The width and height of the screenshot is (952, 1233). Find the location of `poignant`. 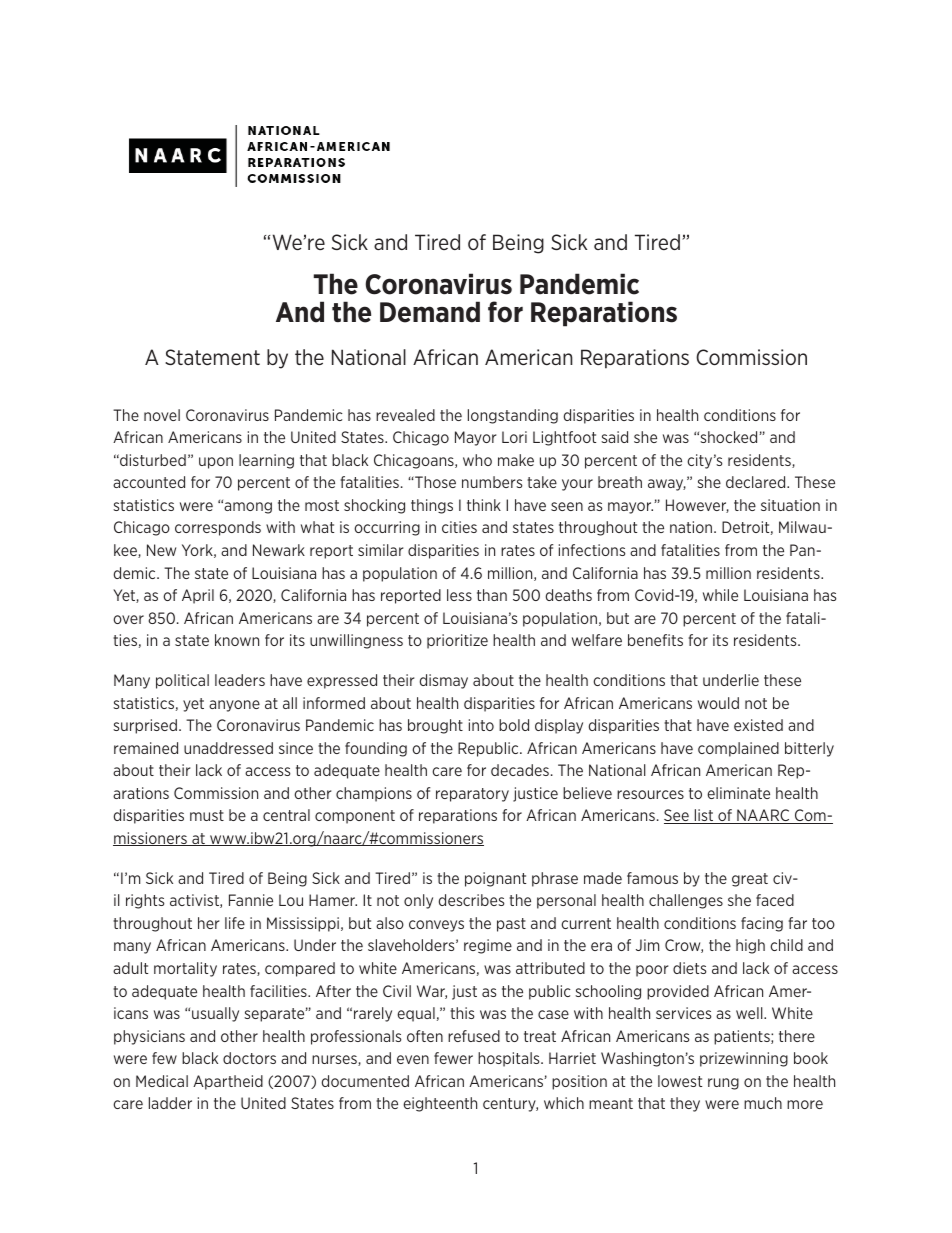

poignant is located at coordinates (495, 879).
